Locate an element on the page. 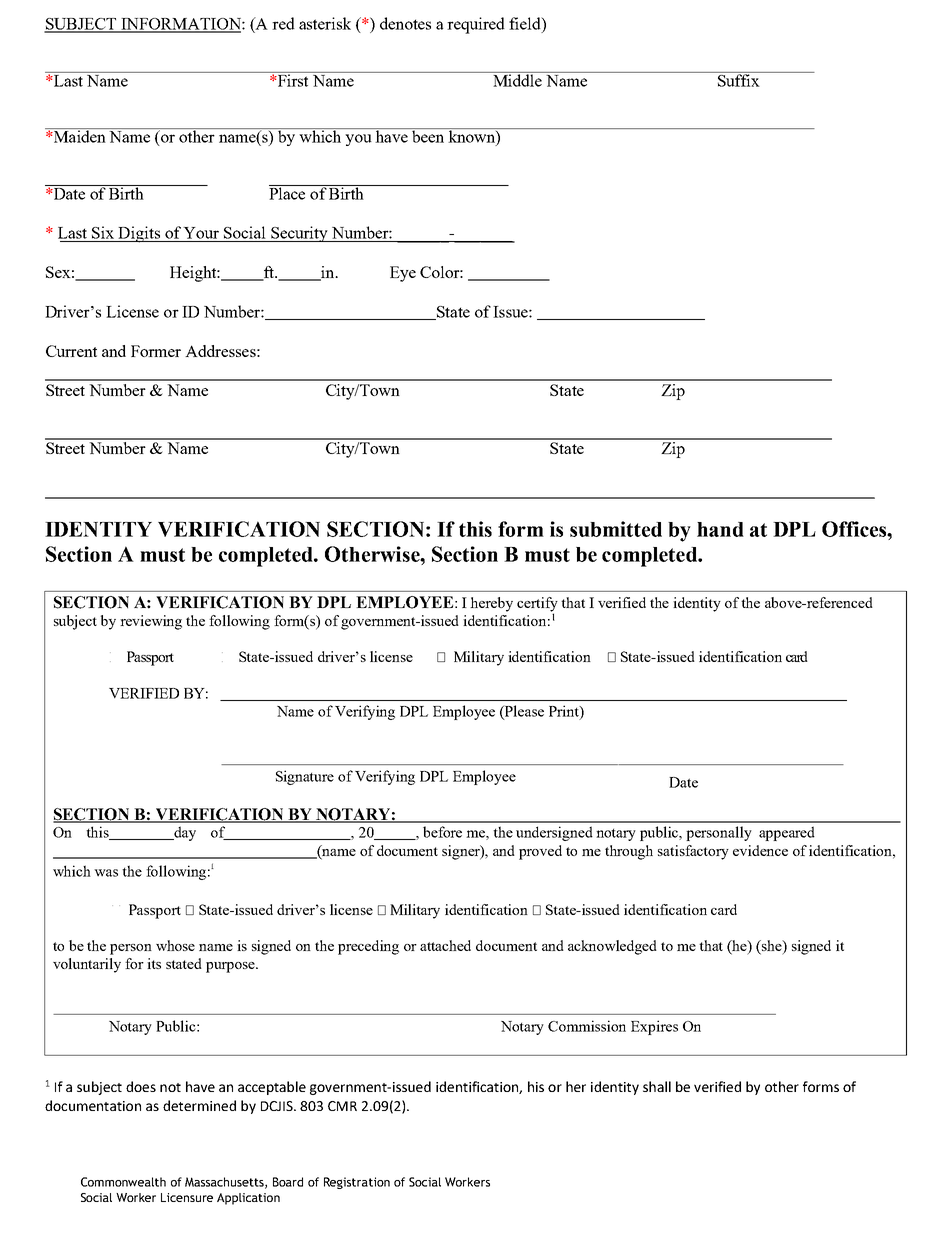 The height and width of the page is (1233, 952). submitted is located at coordinates (616, 529).
